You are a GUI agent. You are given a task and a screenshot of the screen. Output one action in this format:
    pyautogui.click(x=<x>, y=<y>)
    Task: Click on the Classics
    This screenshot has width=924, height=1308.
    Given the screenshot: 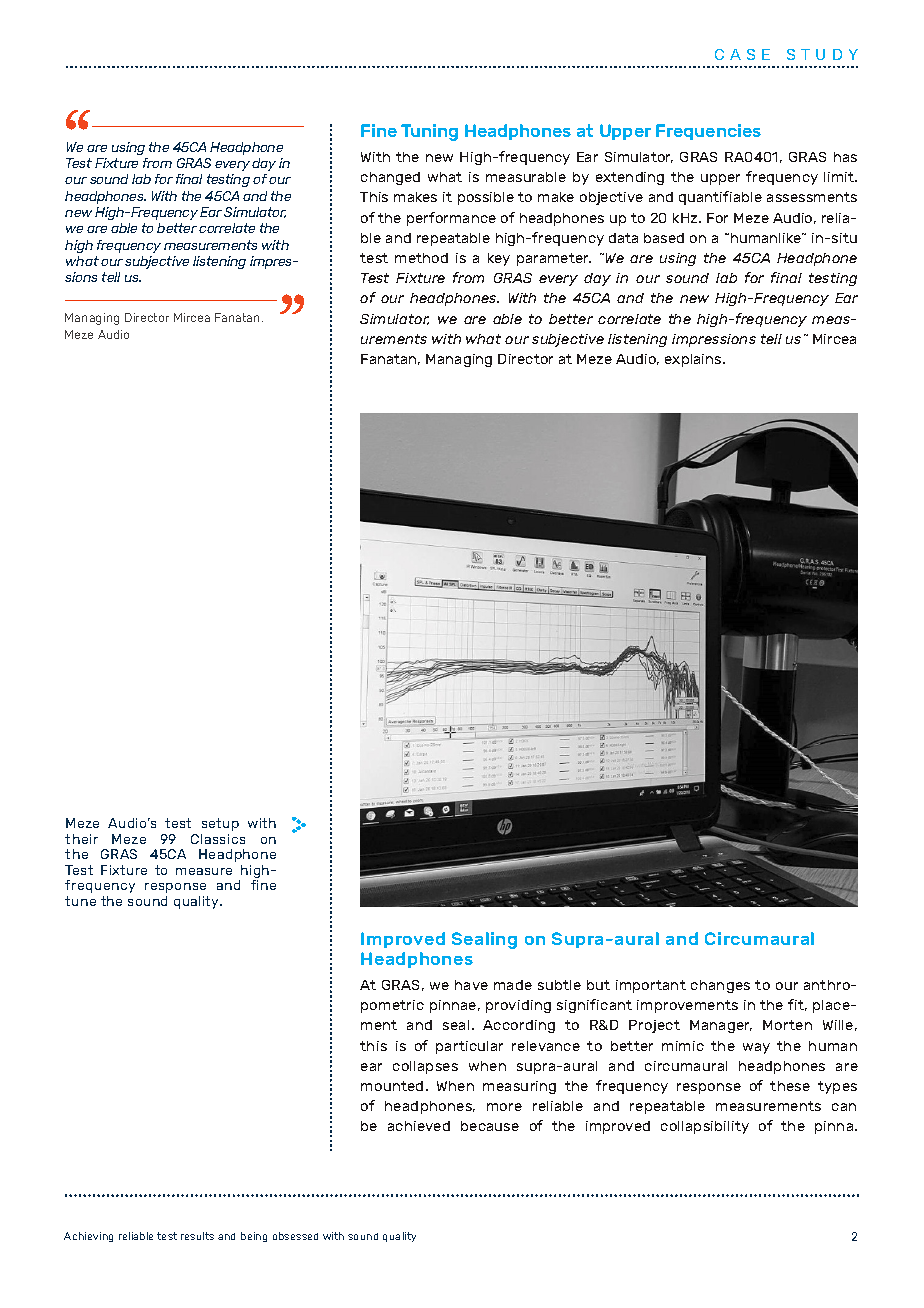 What is the action you would take?
    pyautogui.click(x=218, y=839)
